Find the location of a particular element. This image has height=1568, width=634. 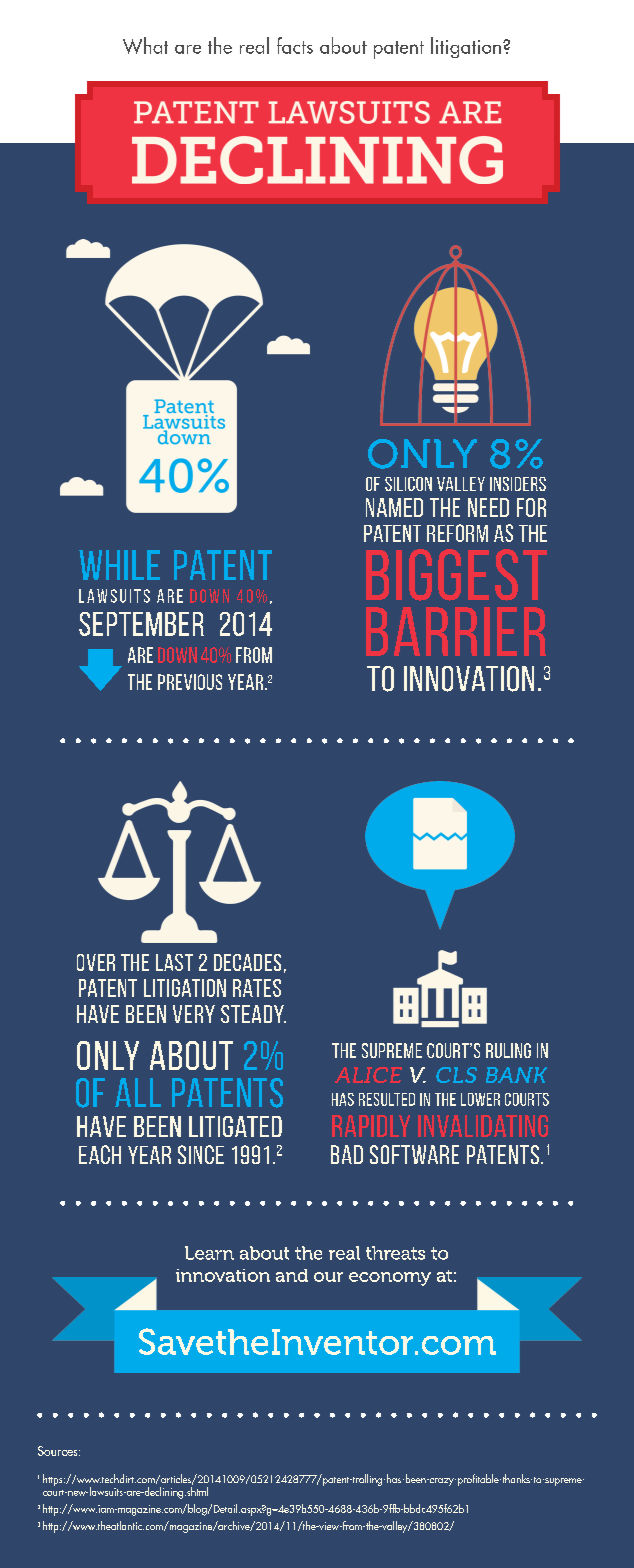

and is located at coordinates (292, 1275).
